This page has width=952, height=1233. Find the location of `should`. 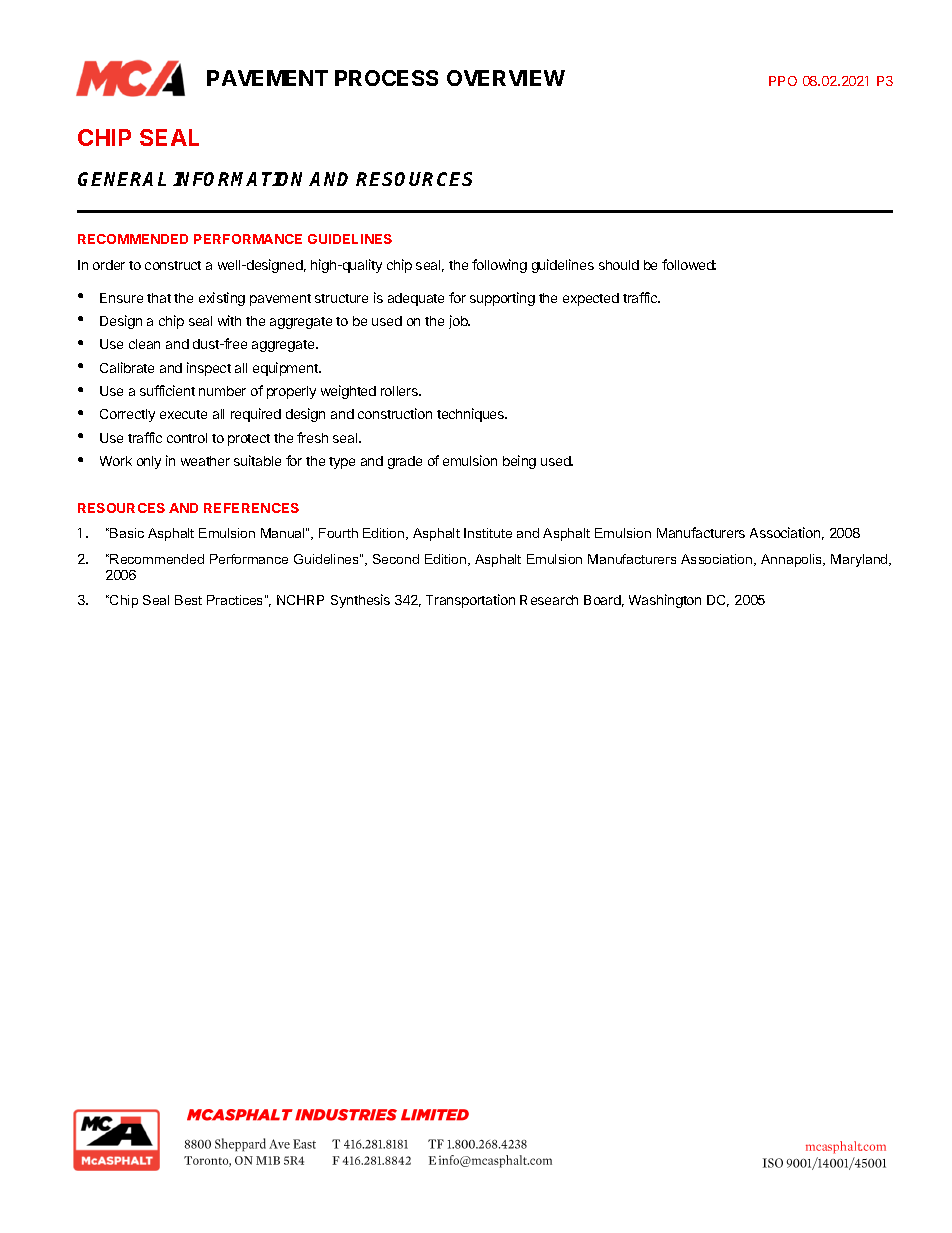

should is located at coordinates (619, 265).
